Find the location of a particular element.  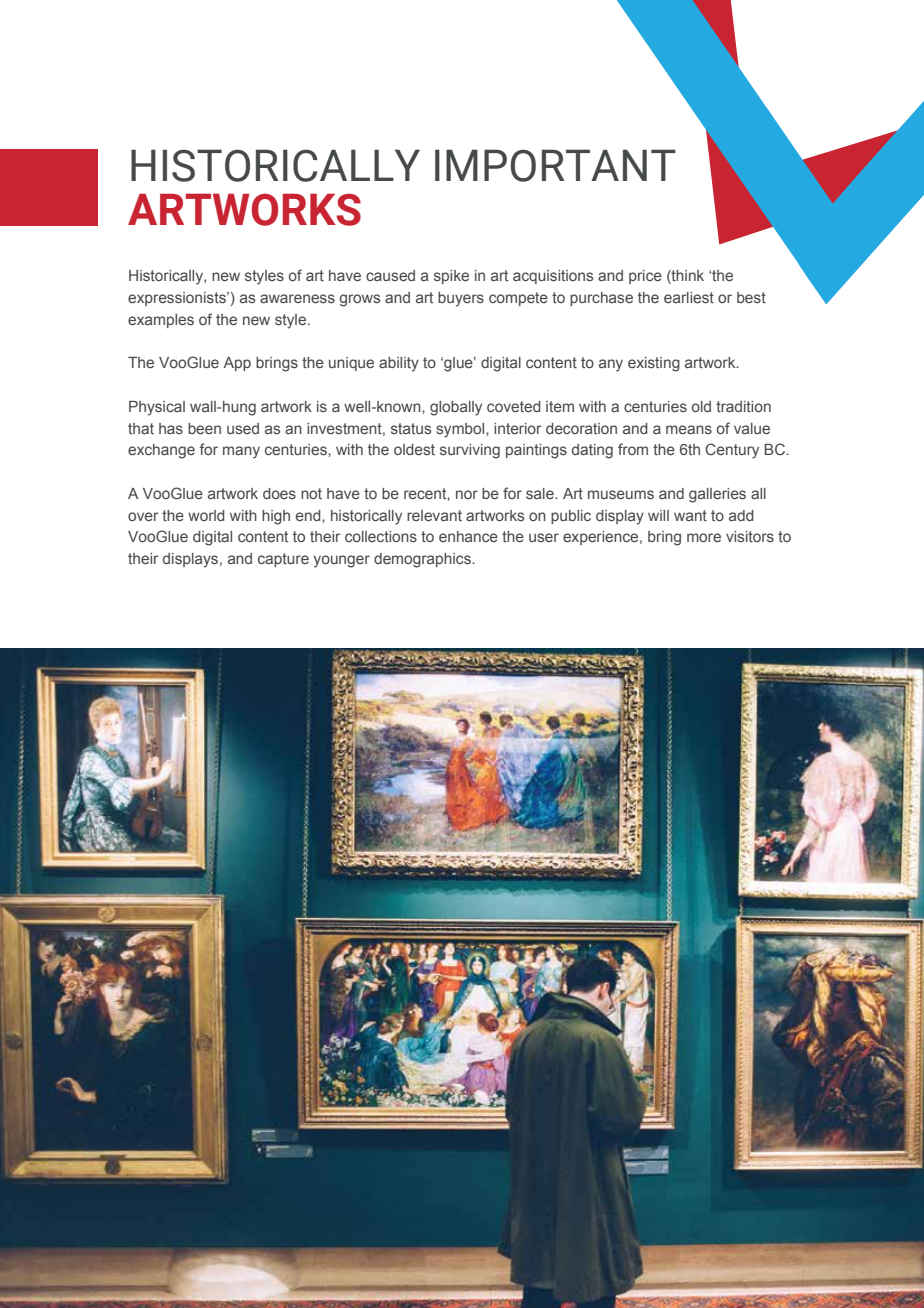

price is located at coordinates (645, 277).
